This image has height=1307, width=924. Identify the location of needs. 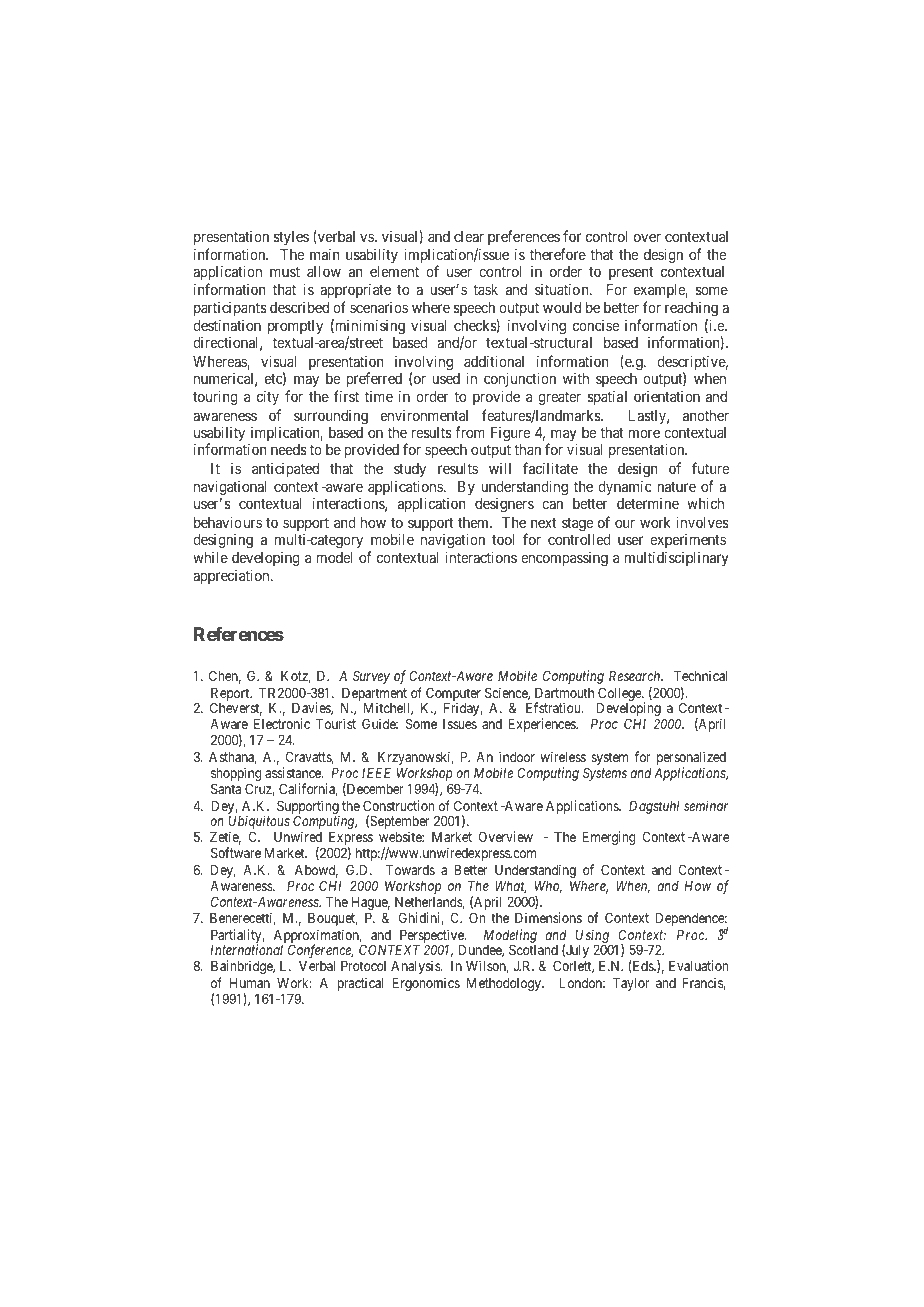
(289, 449).
